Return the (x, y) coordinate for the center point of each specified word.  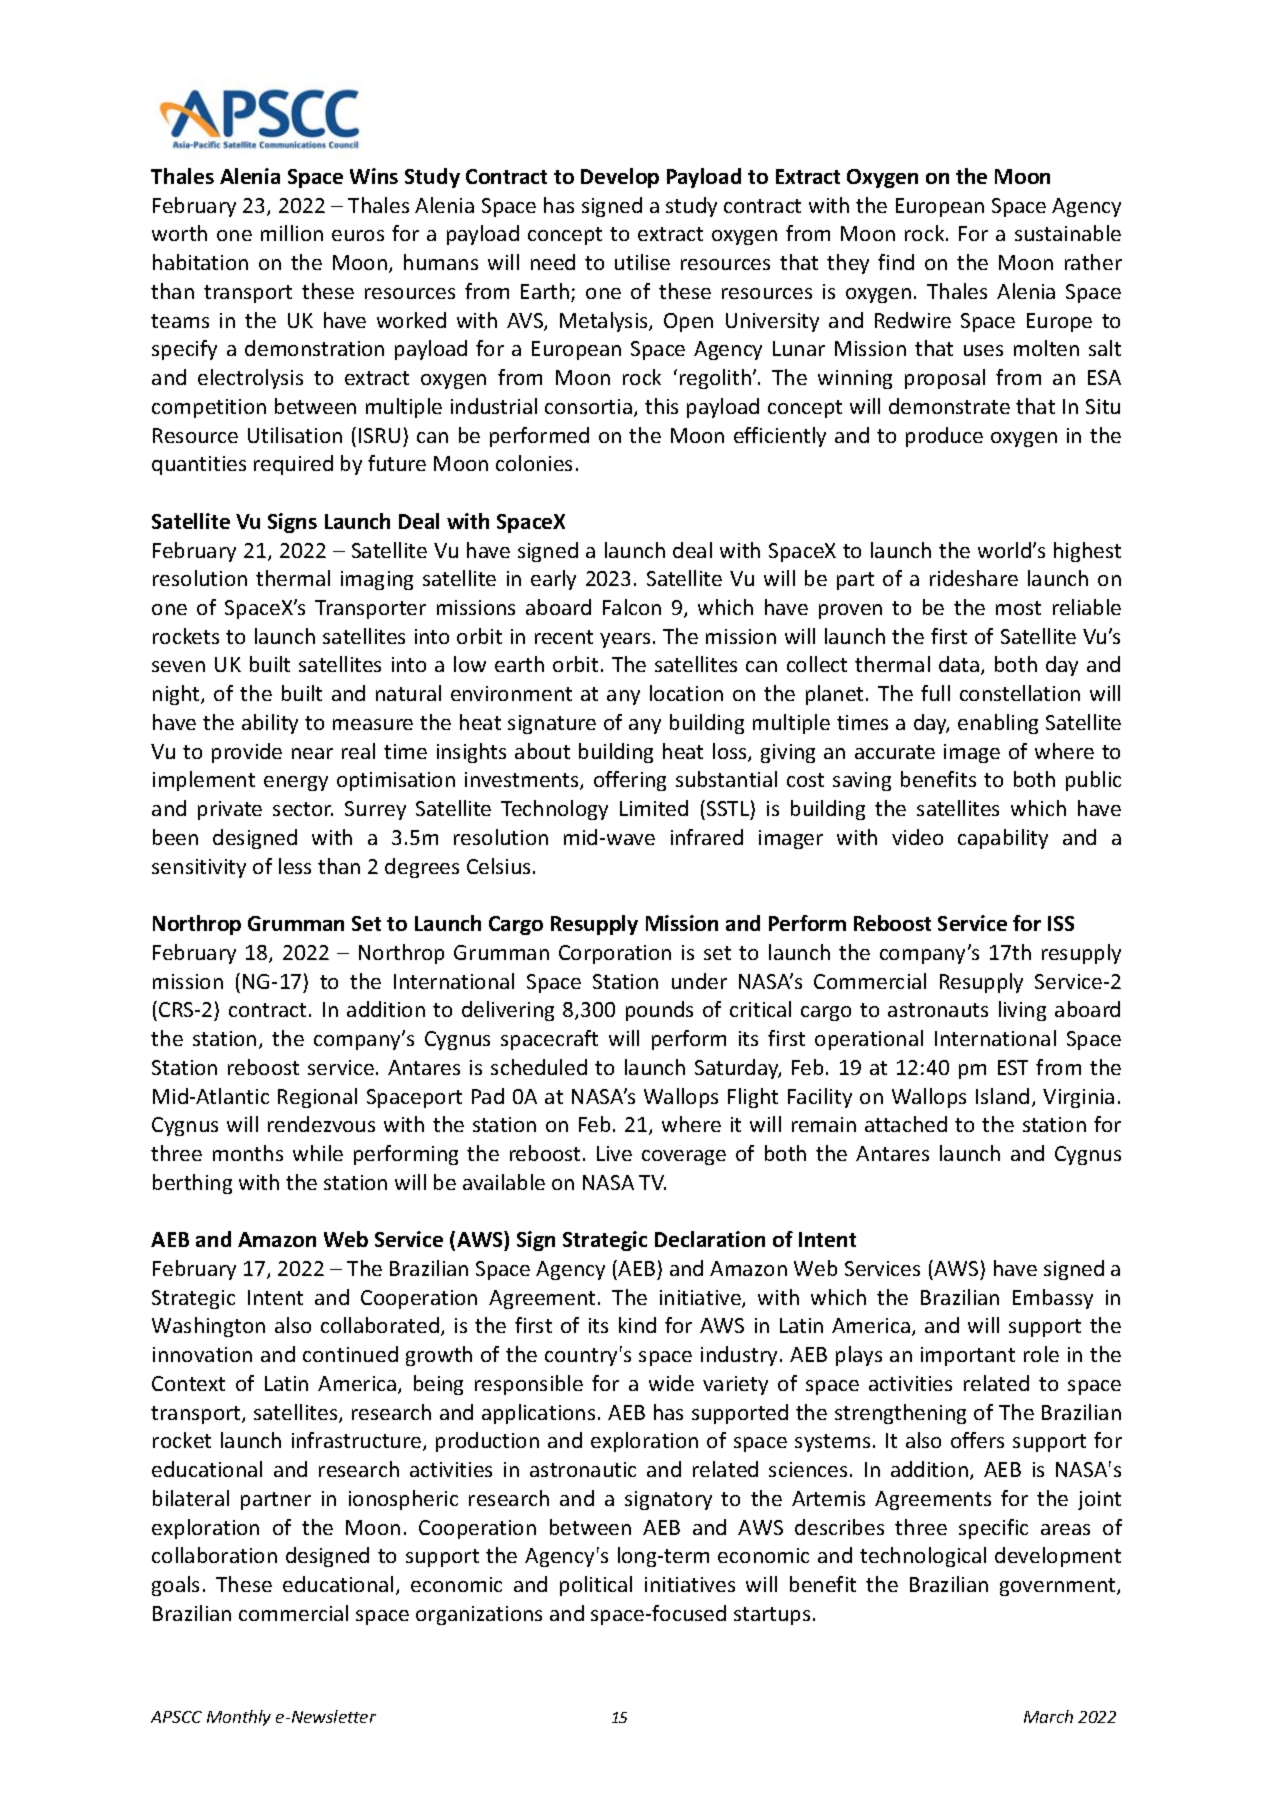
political (596, 1586)
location (686, 693)
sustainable (1068, 233)
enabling (998, 724)
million (292, 233)
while (318, 1153)
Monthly (239, 1718)
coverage (684, 1157)
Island (1002, 1096)
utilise (642, 262)
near (312, 753)
